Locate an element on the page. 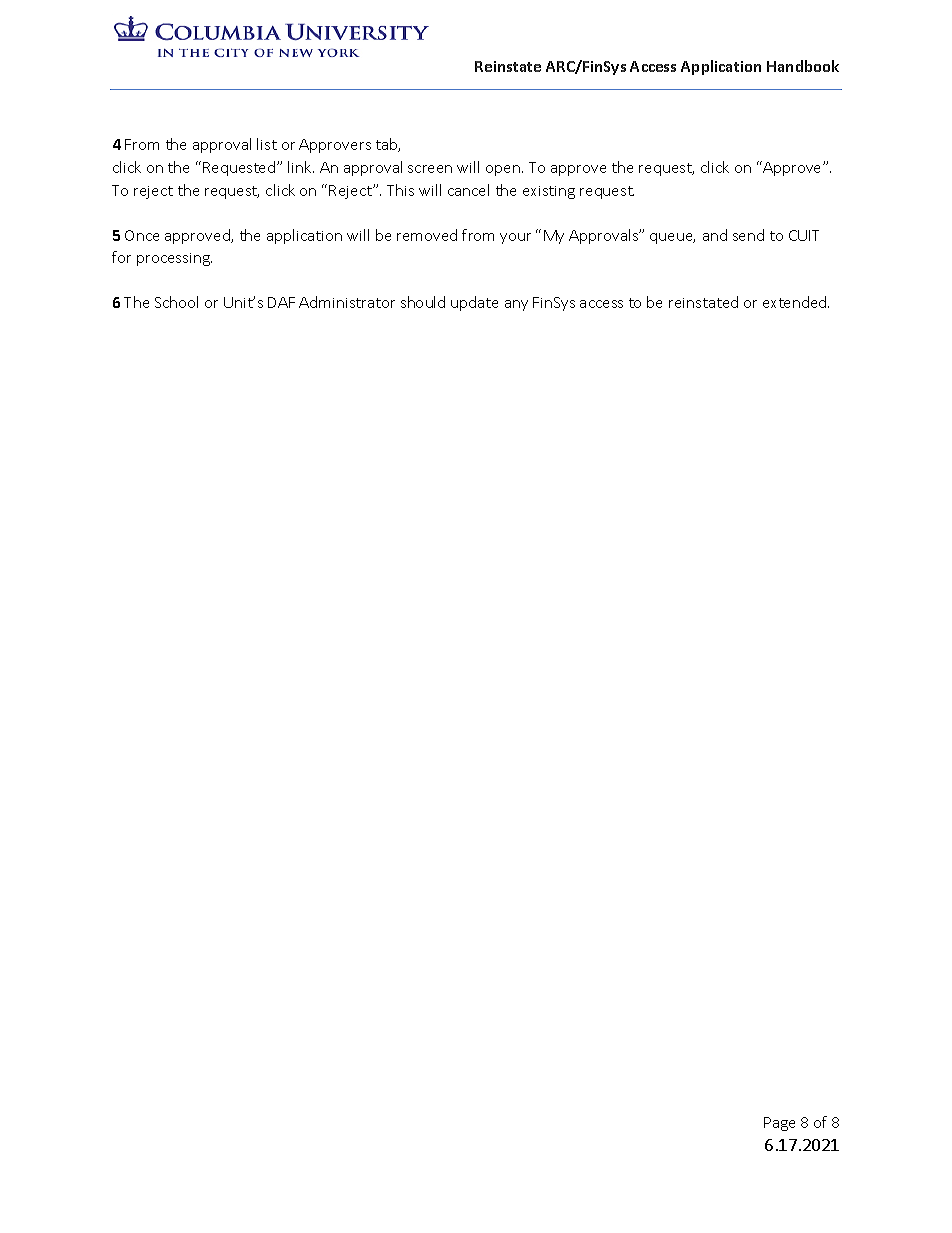  Page is located at coordinates (779, 1124).
